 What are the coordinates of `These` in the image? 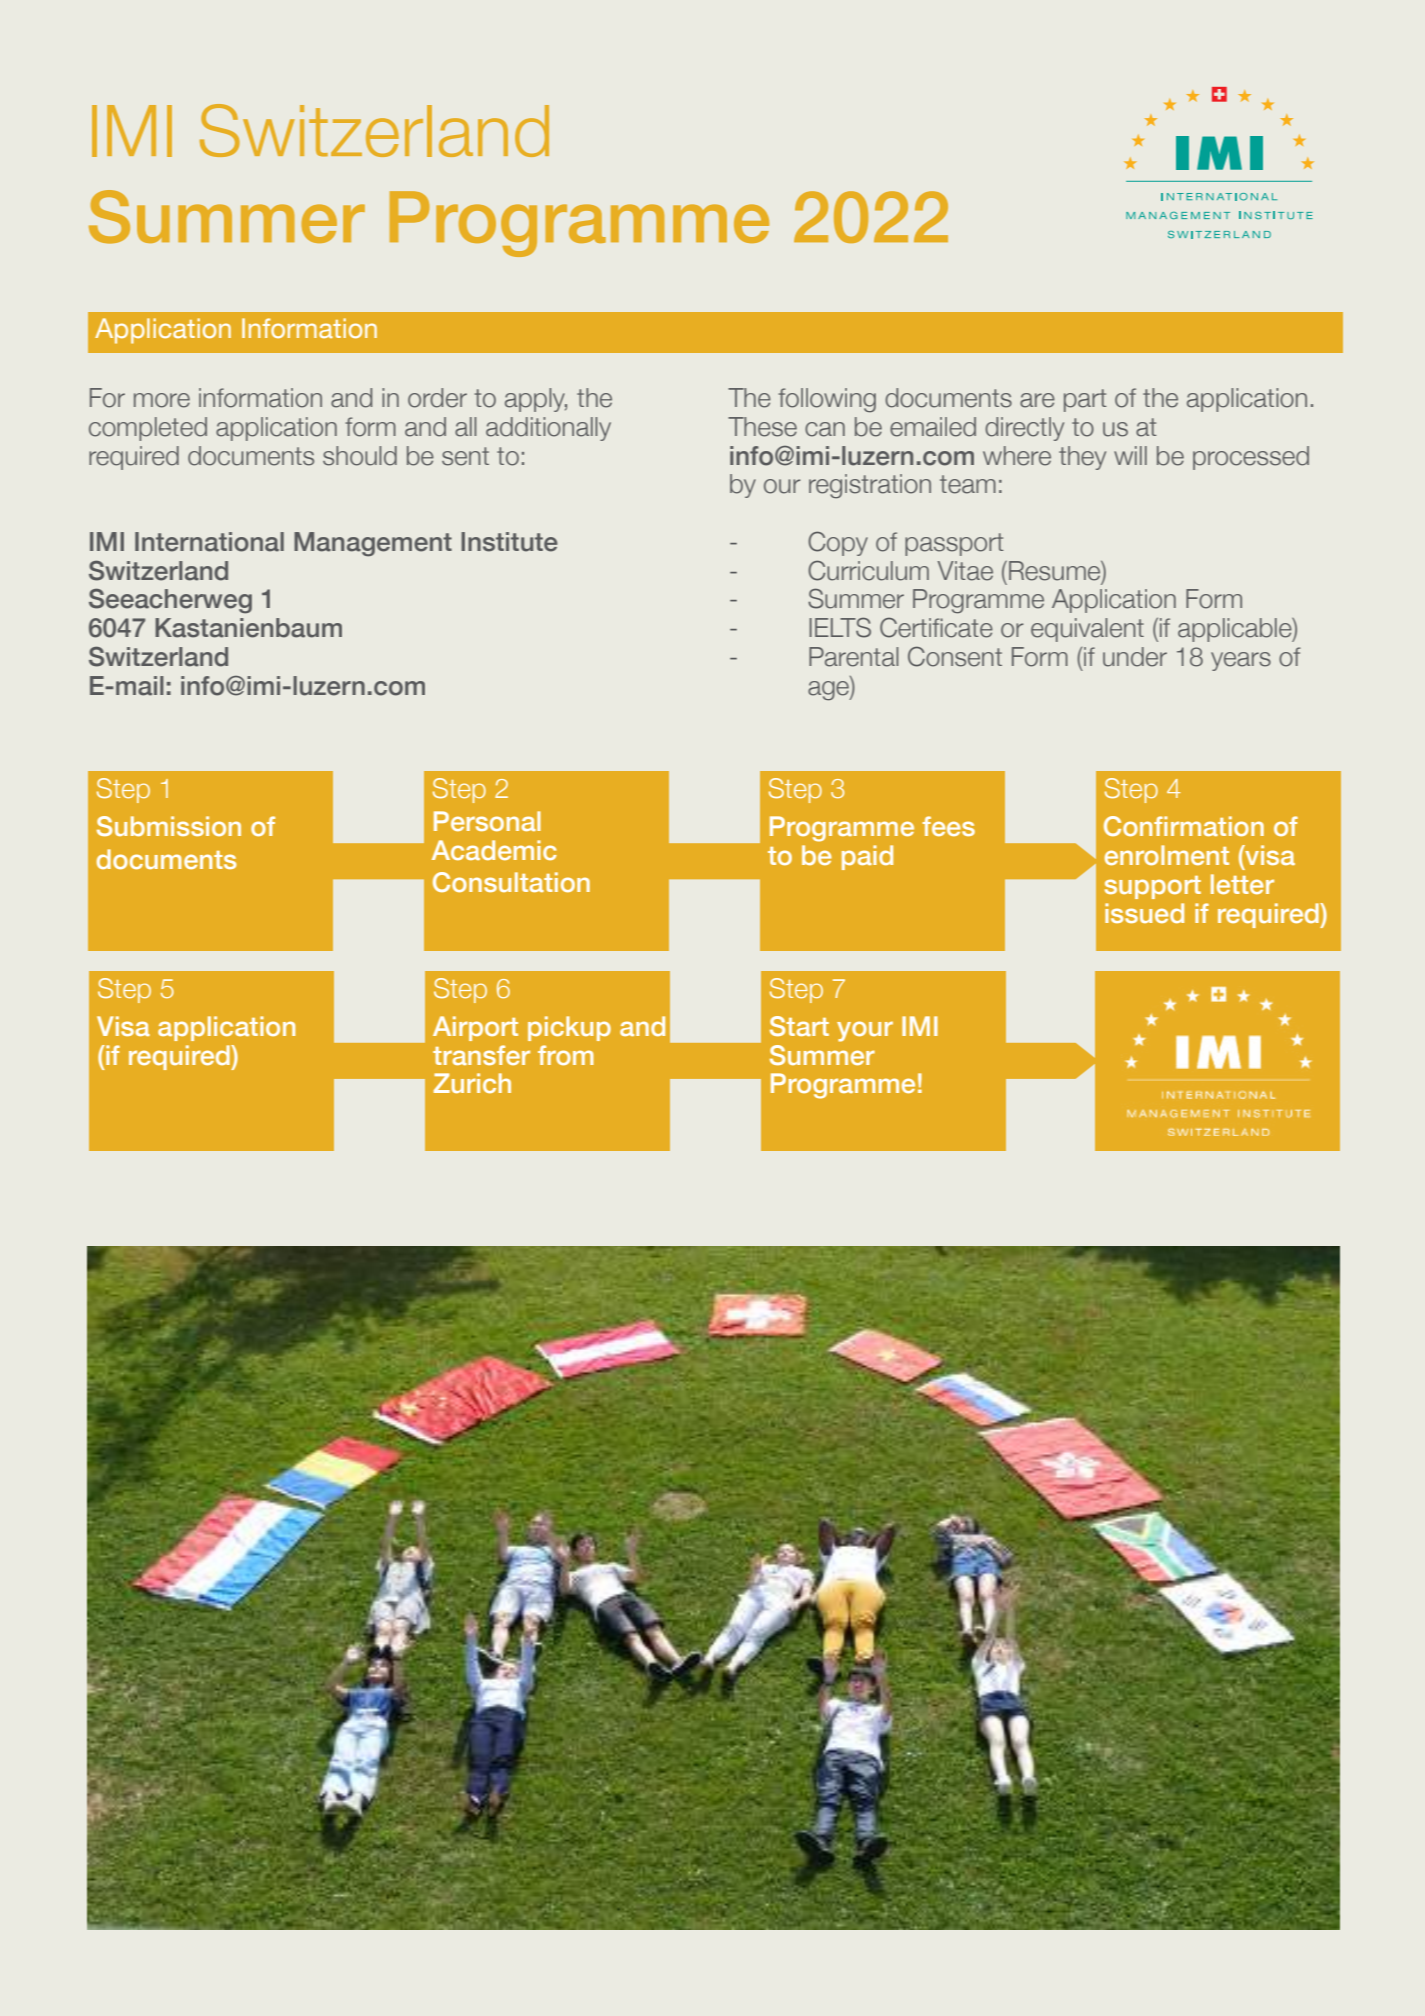 It's located at (762, 427).
